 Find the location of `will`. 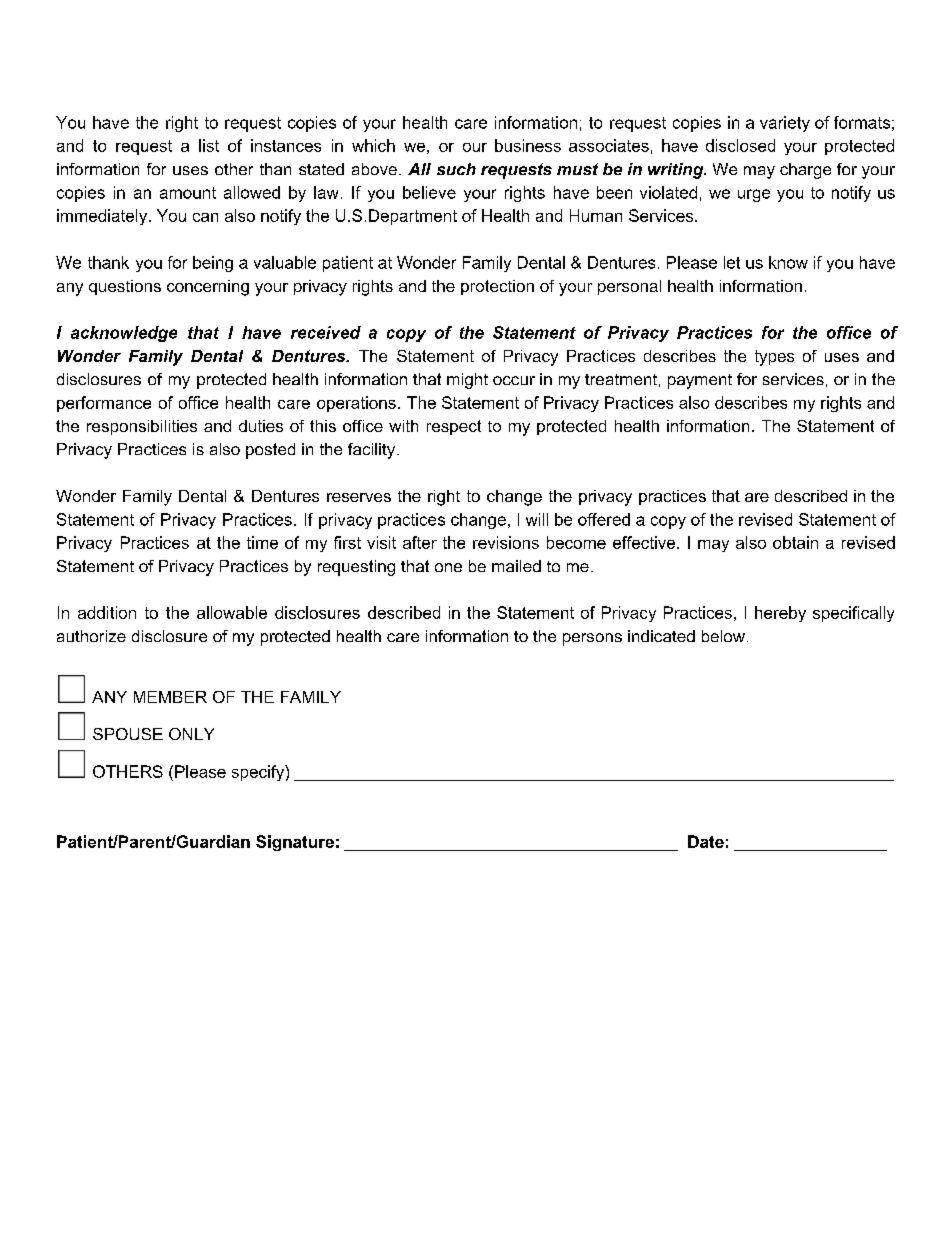

will is located at coordinates (537, 519).
